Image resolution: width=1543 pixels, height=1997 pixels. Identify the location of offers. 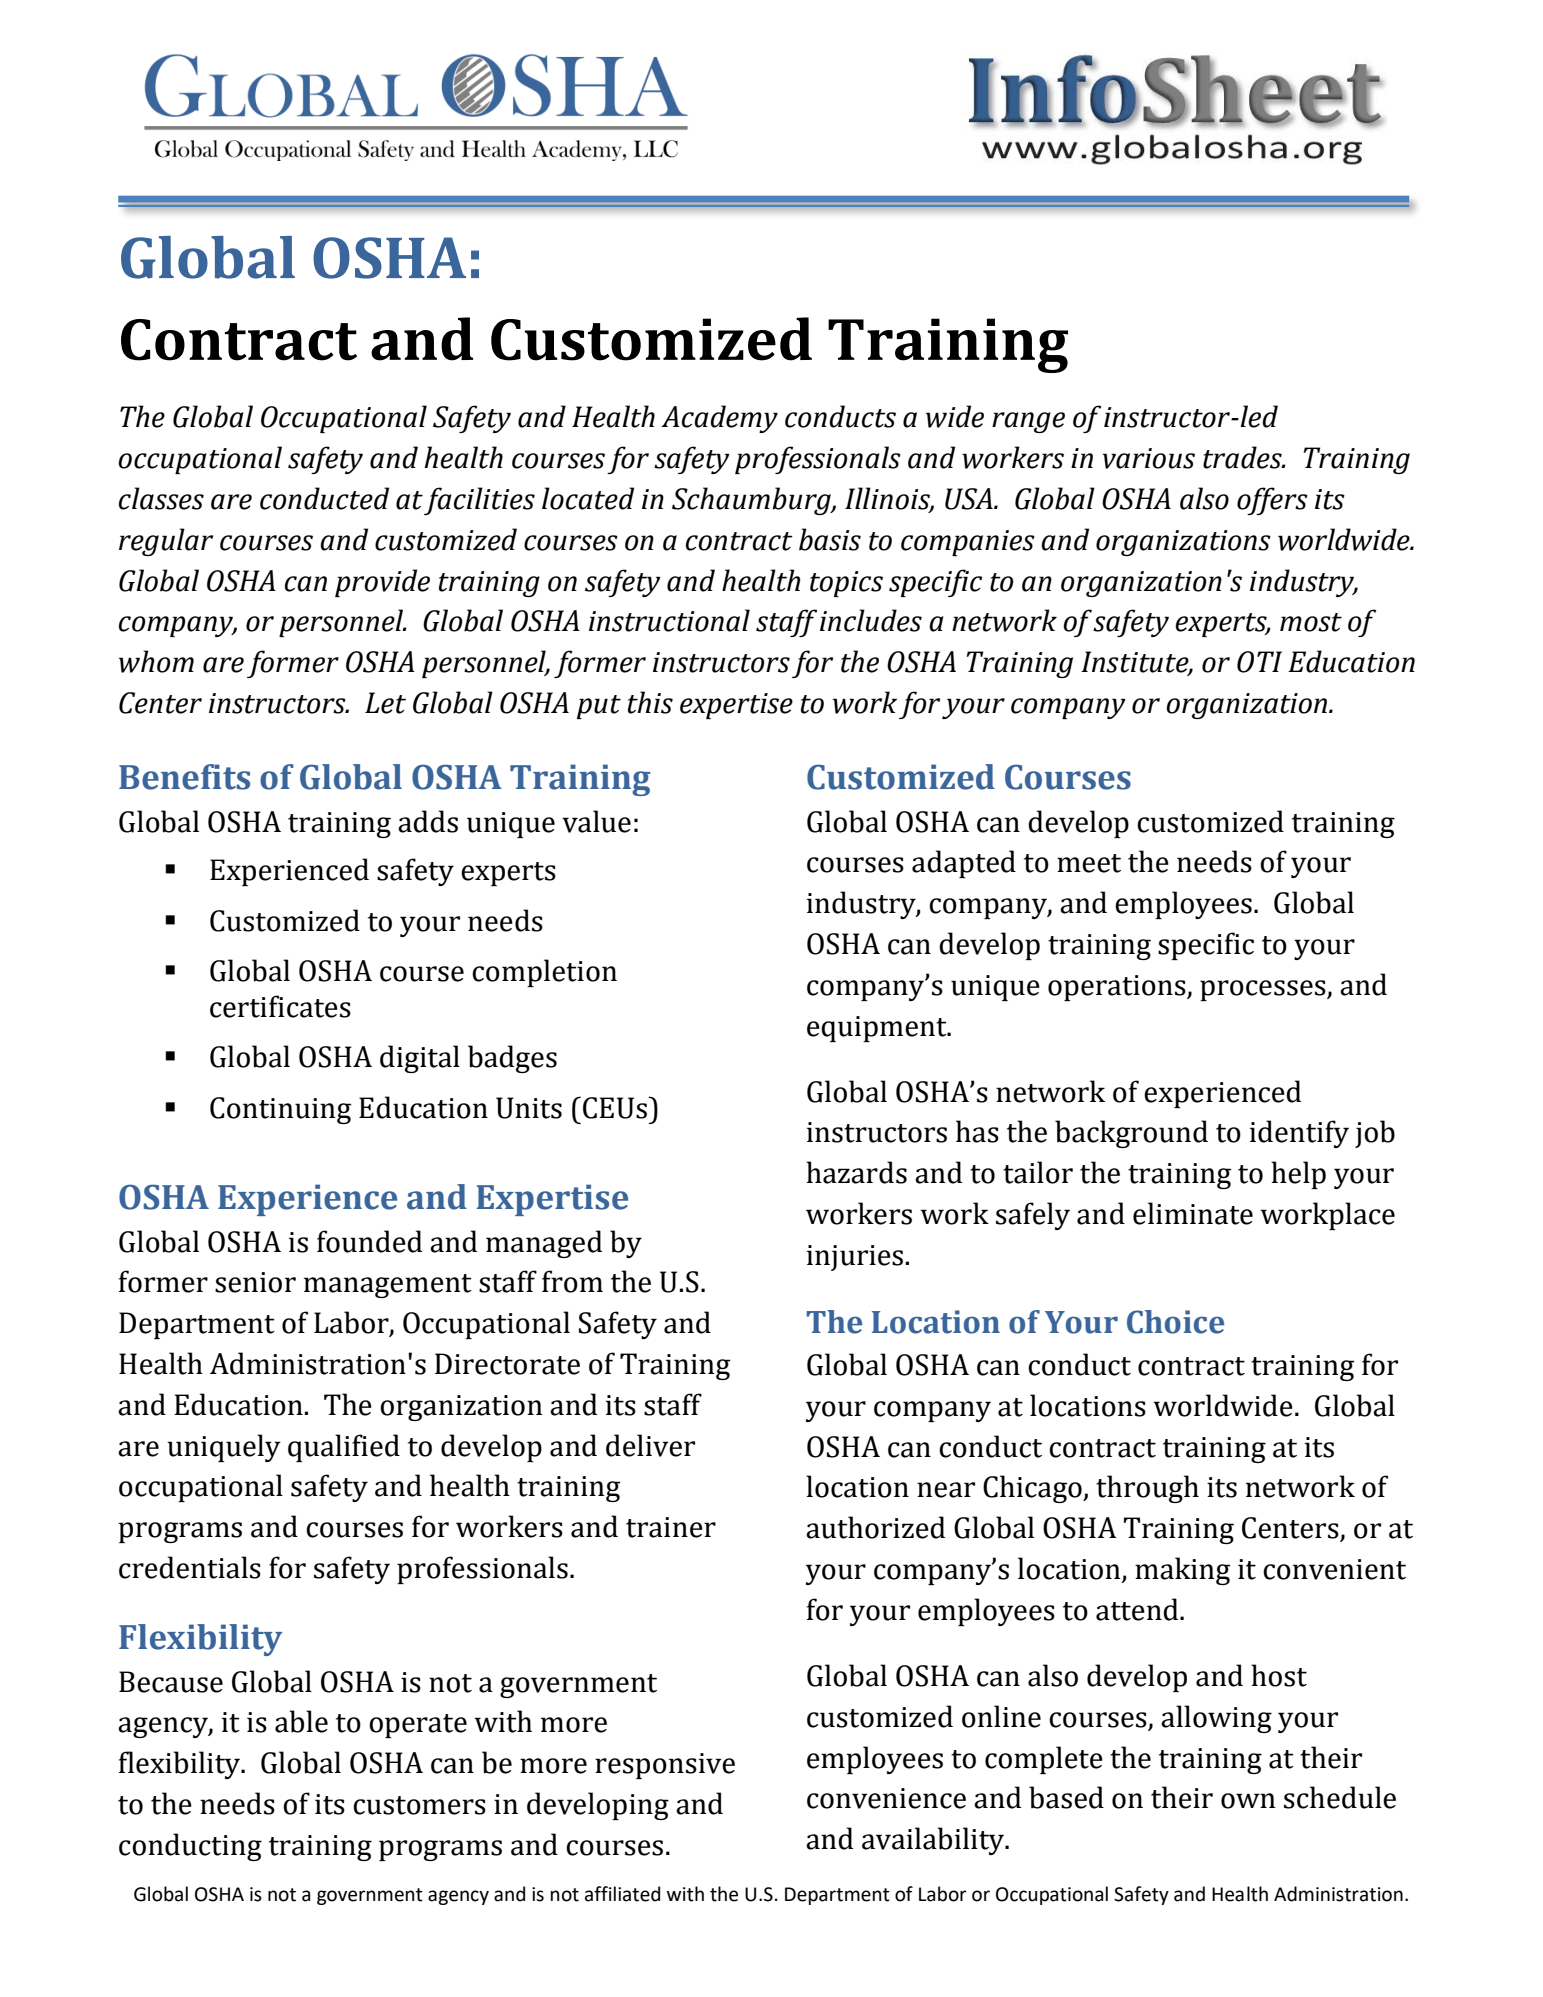
(1272, 501).
